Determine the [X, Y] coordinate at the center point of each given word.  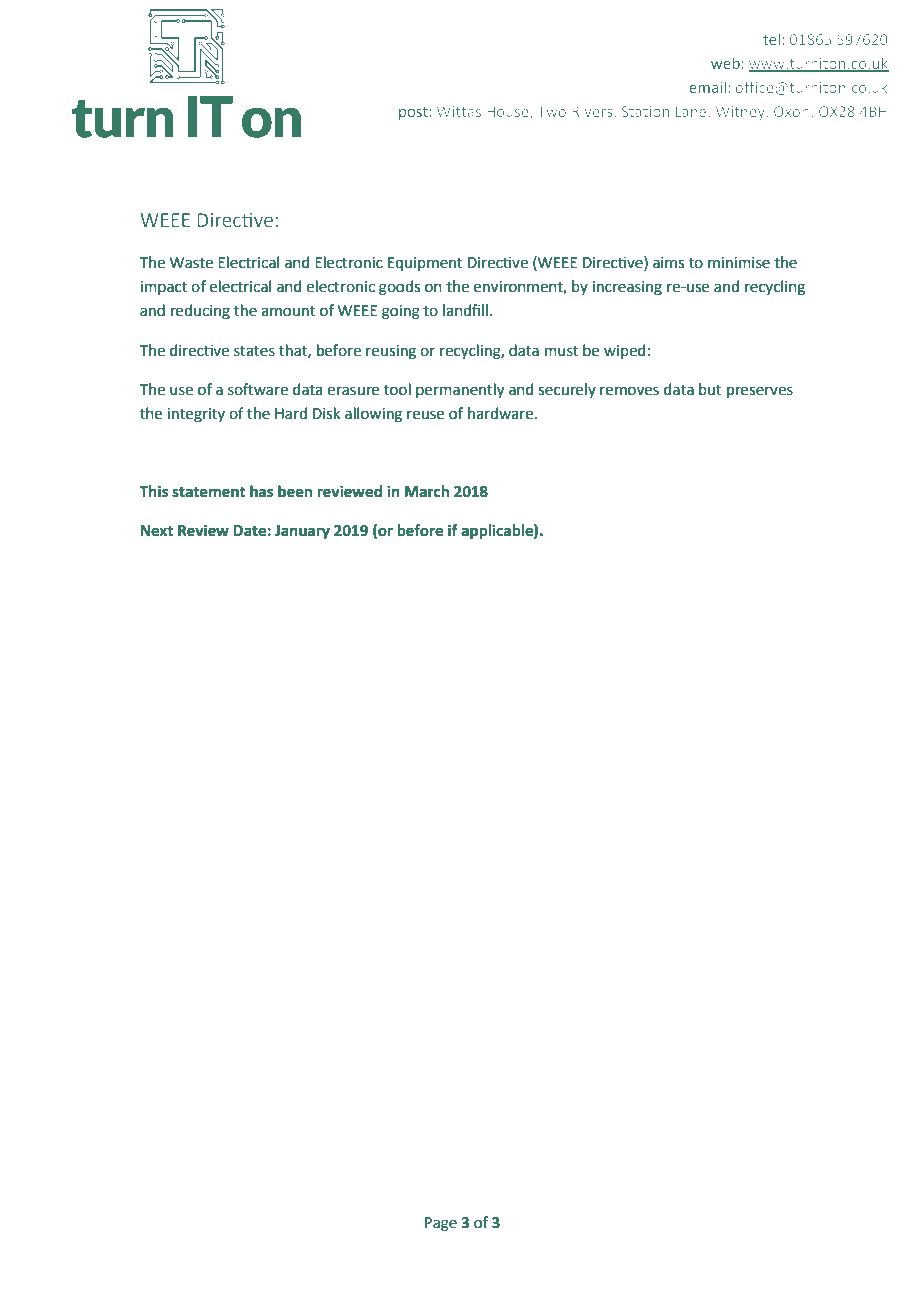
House [509, 112]
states [254, 351]
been [295, 491]
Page [441, 1224]
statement [209, 492]
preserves [760, 392]
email [708, 87]
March [427, 491]
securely [567, 390]
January [302, 532]
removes [629, 391]
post [413, 113]
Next [156, 531]
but [710, 389]
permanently [460, 391]
